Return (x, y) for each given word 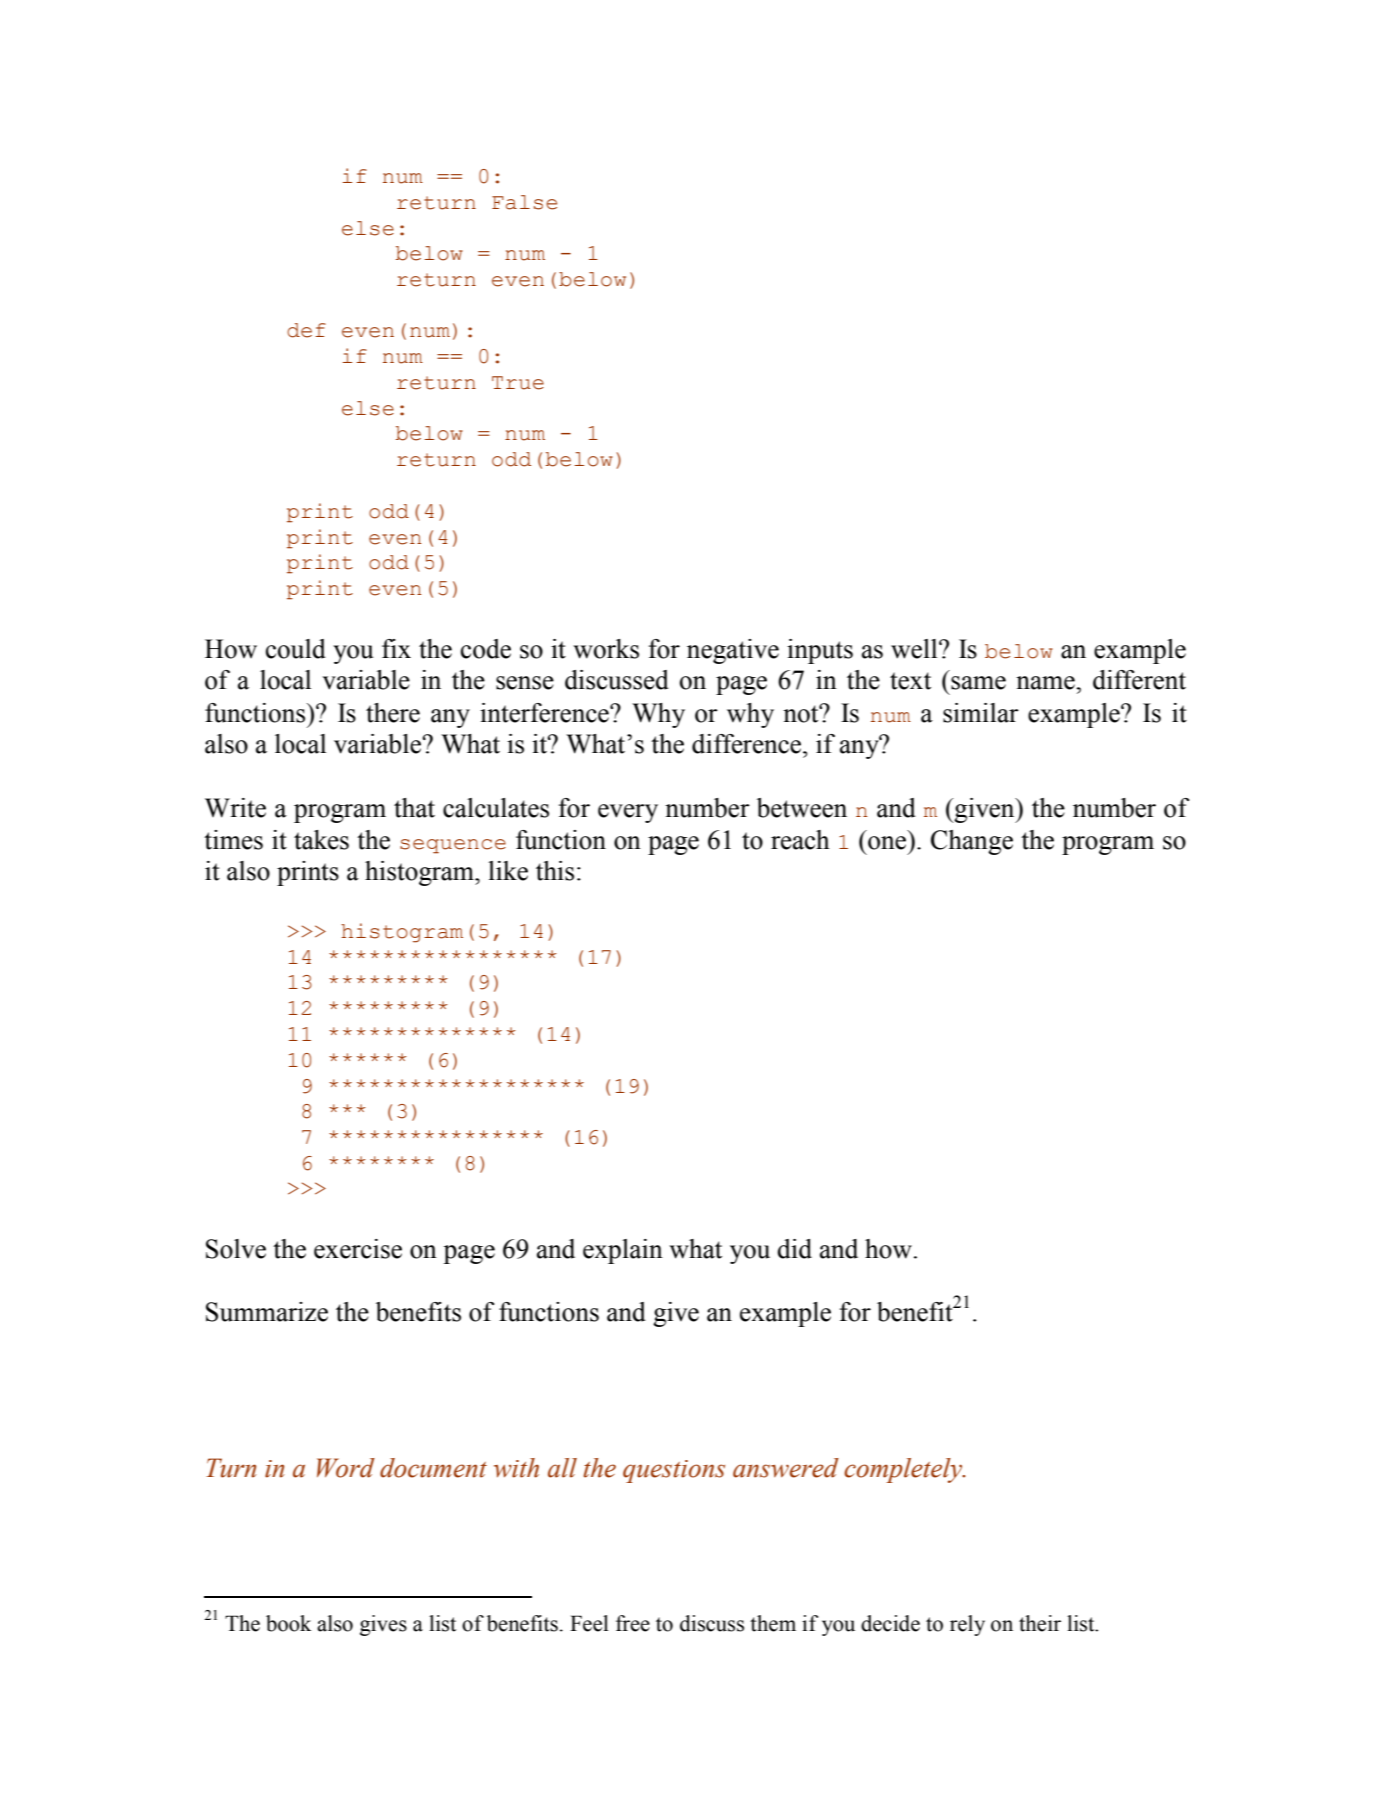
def (306, 330)
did (794, 1249)
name (1046, 683)
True (518, 383)
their (1040, 1623)
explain (623, 1251)
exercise (358, 1249)
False (524, 202)
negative (733, 651)
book (288, 1623)
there (393, 713)
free (633, 1623)
